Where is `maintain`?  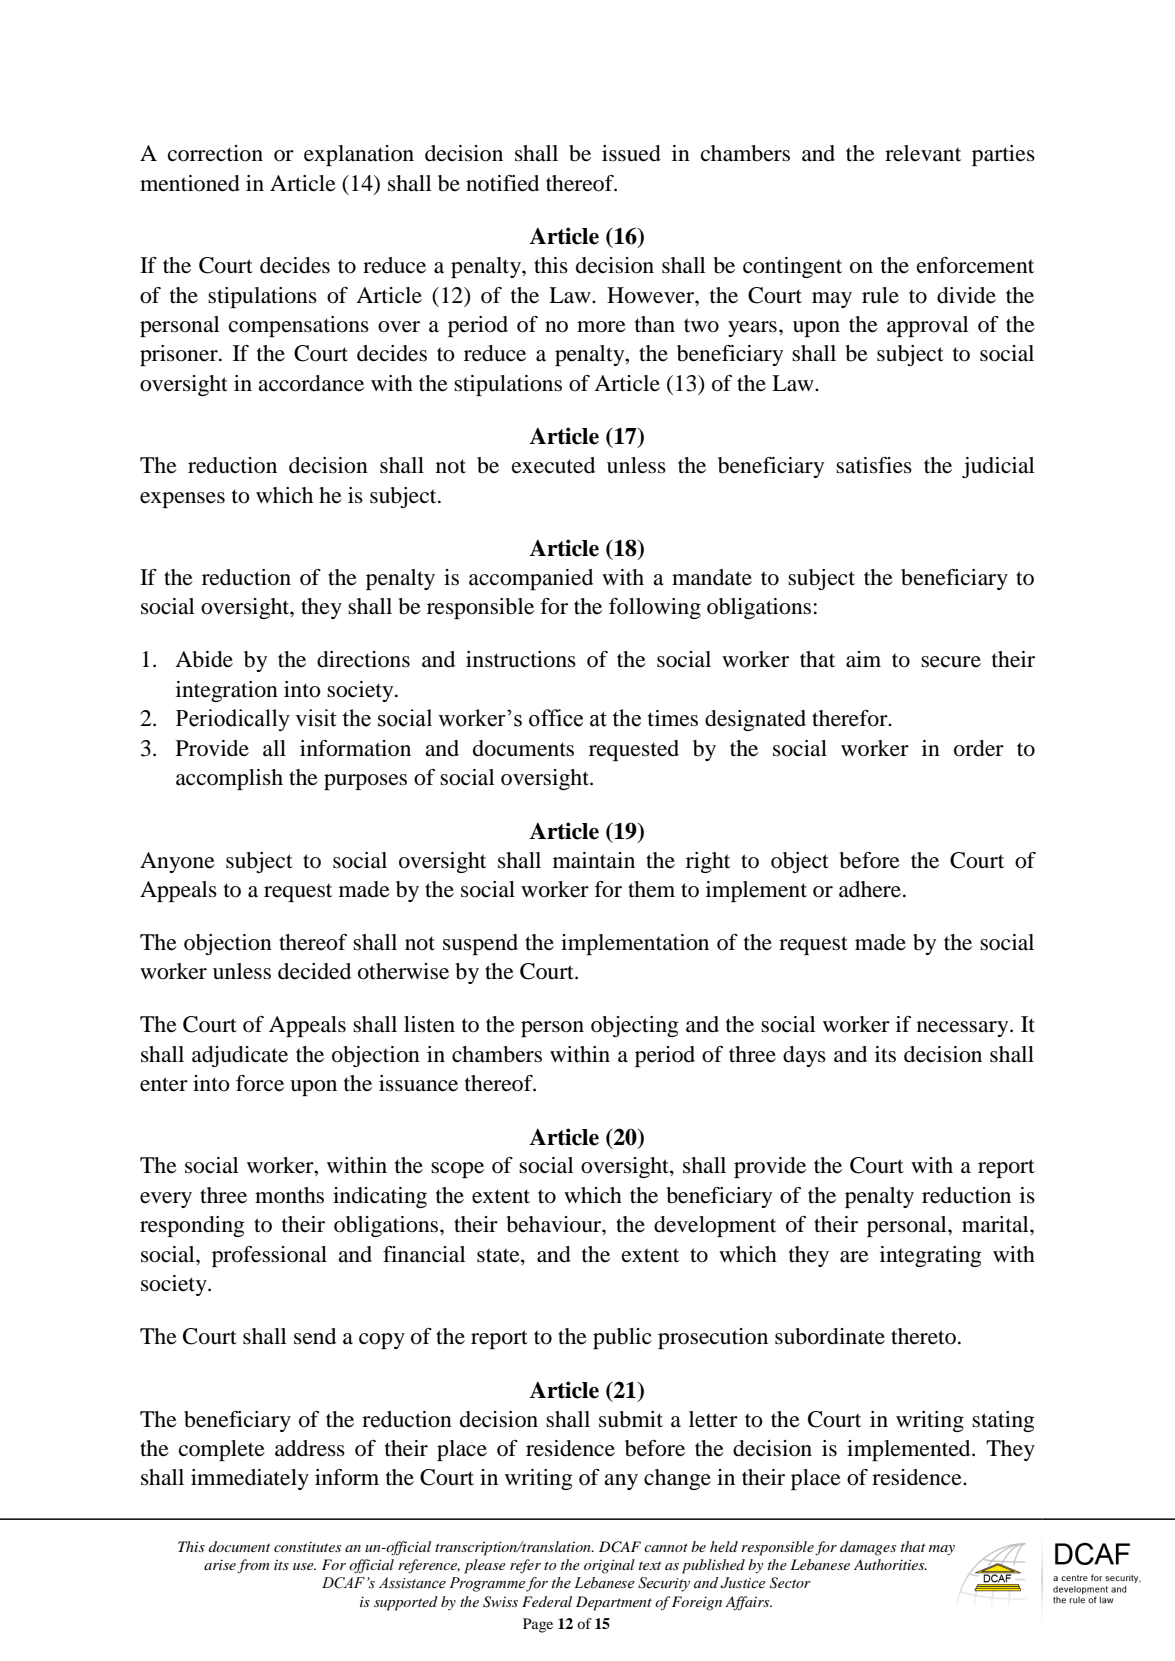 maintain is located at coordinates (594, 860).
